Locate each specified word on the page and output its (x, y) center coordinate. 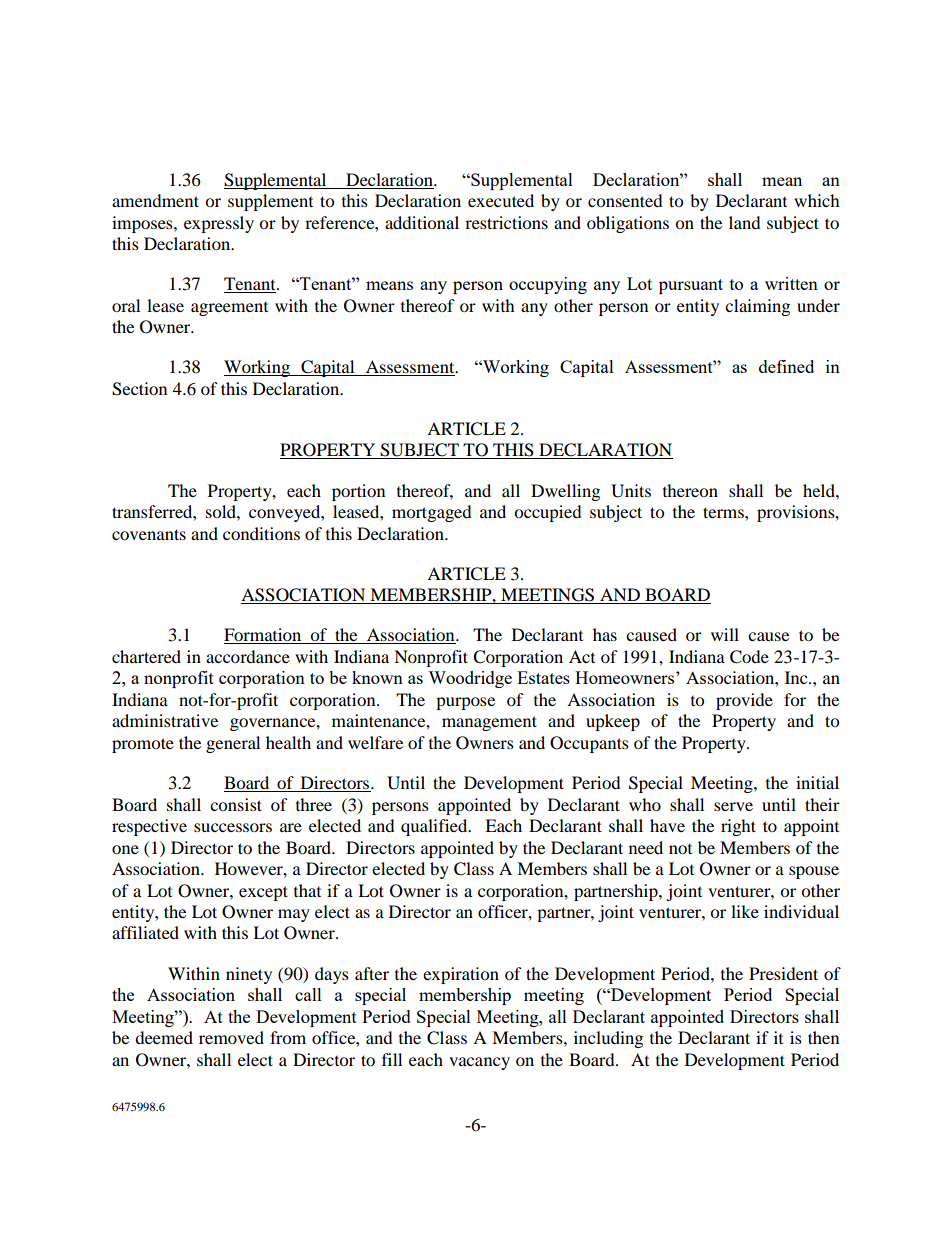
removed (231, 1037)
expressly (219, 224)
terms (724, 512)
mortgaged (432, 513)
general (233, 744)
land (745, 222)
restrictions (506, 222)
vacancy (479, 1063)
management (489, 723)
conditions (261, 533)
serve (733, 806)
